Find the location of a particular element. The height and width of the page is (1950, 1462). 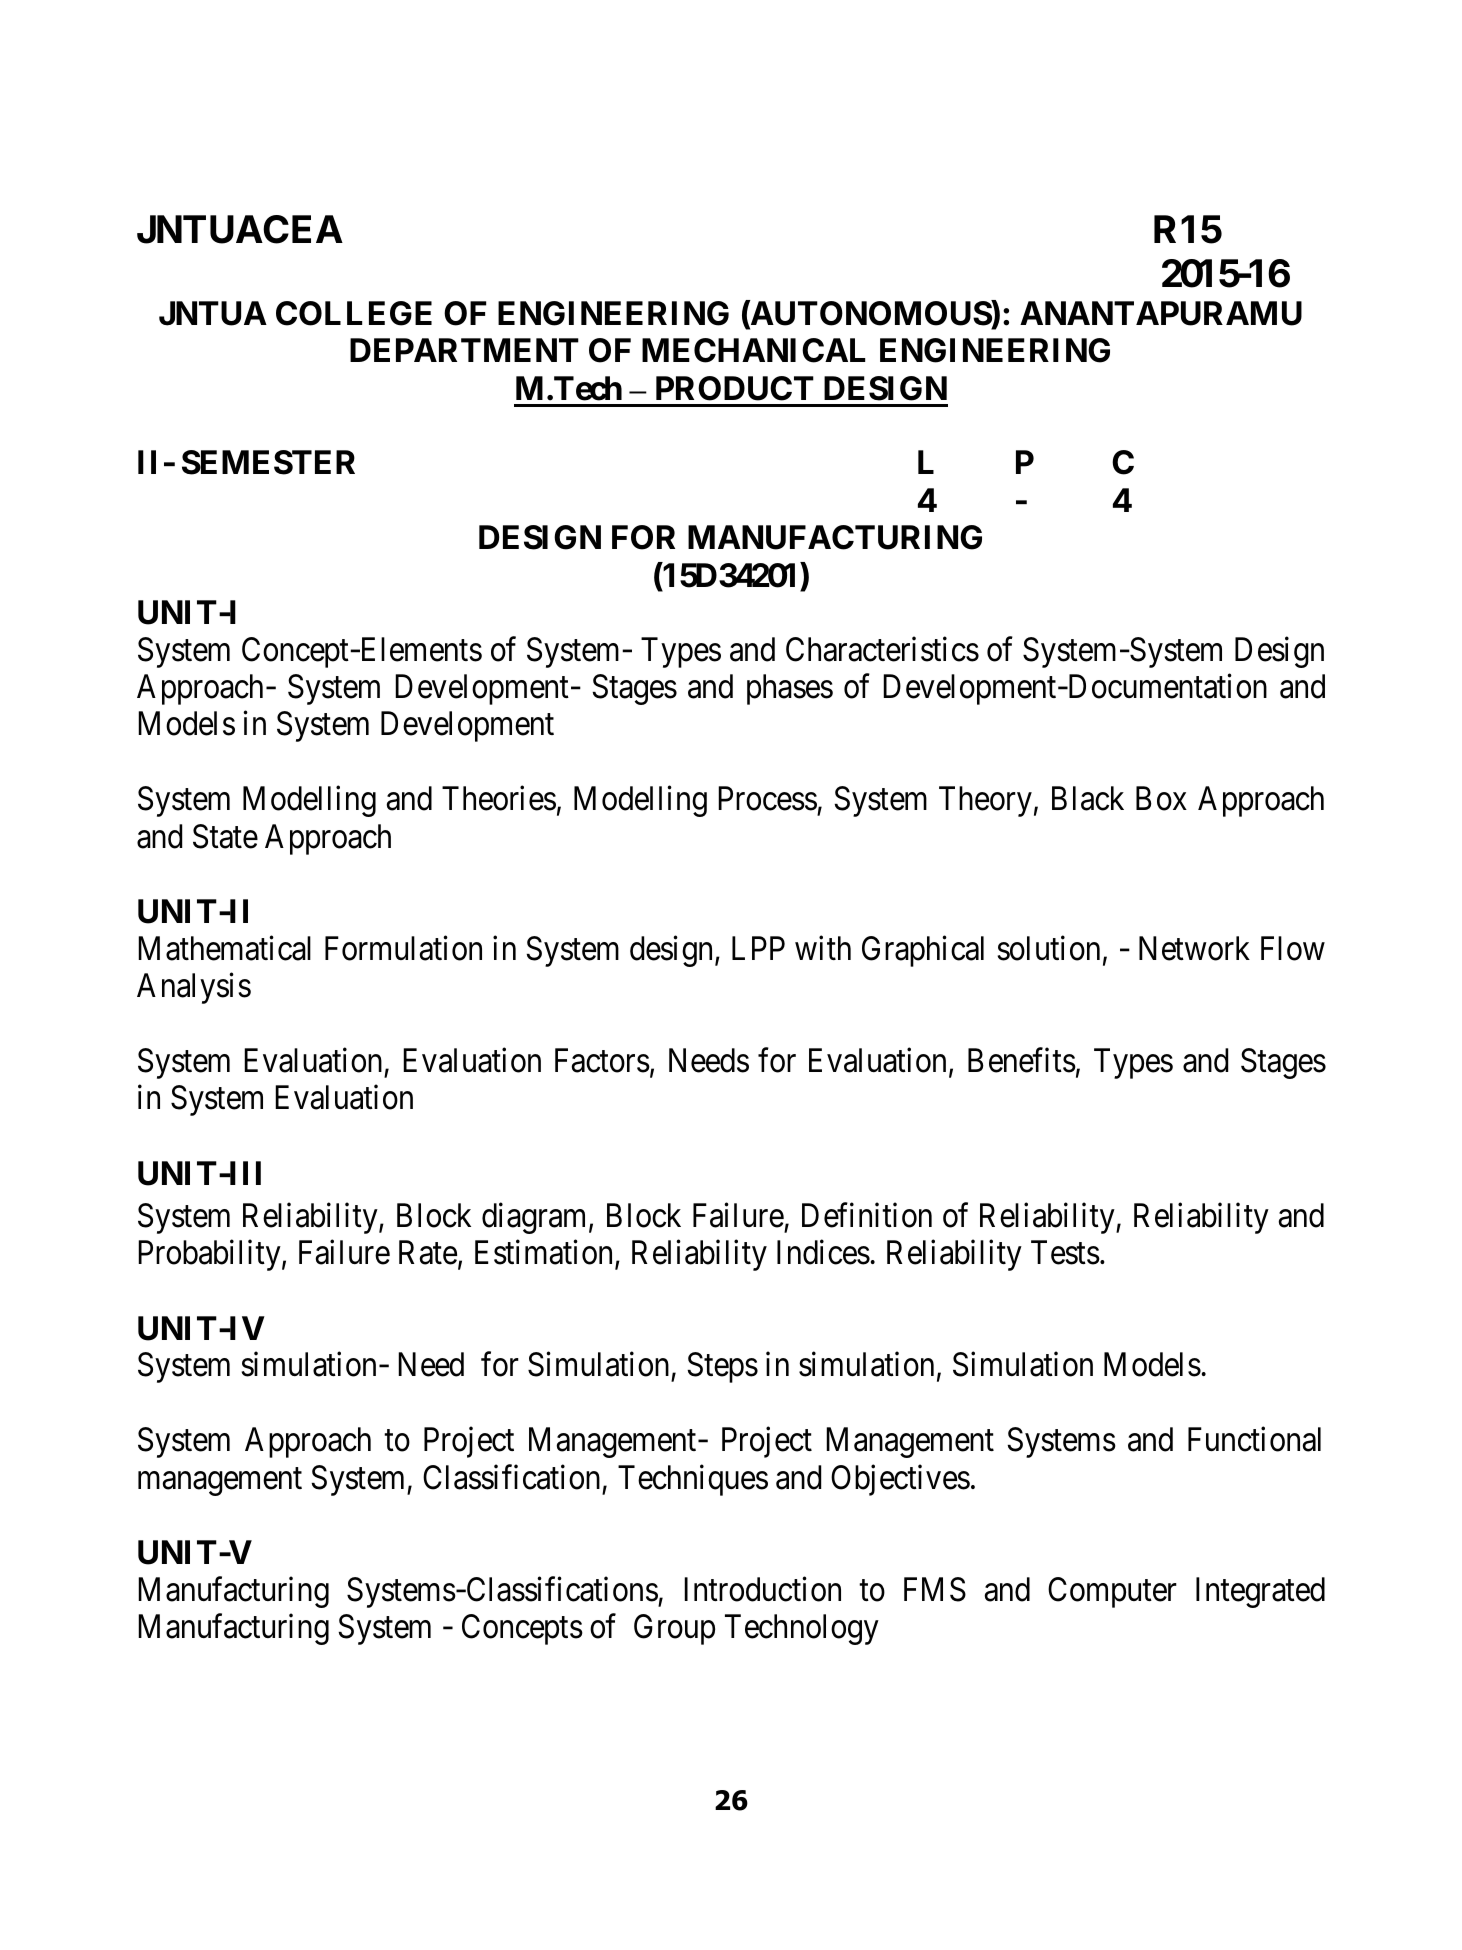

Tests is located at coordinates (1065, 1253).
